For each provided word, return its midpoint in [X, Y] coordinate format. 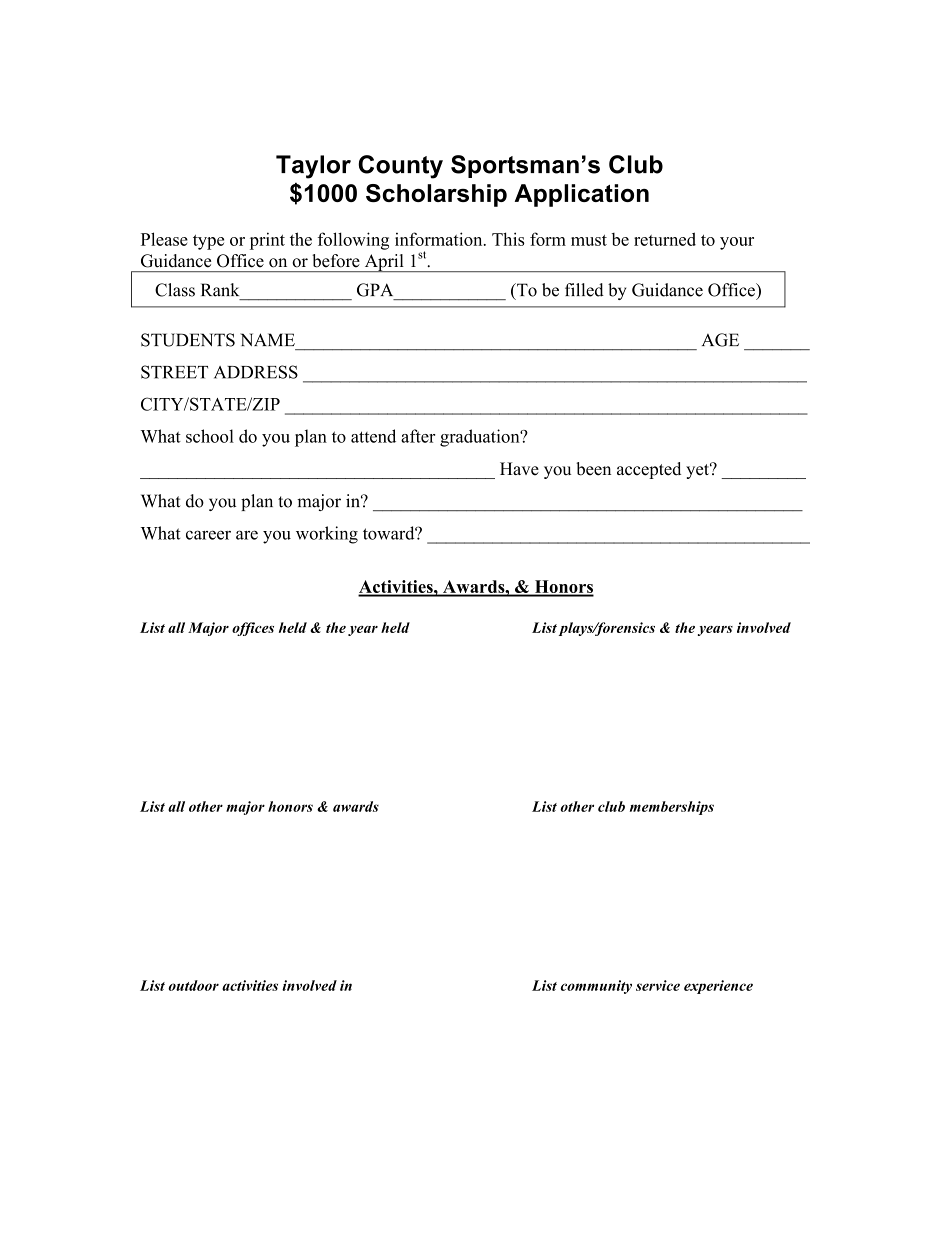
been [593, 469]
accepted [649, 470]
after [418, 436]
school [210, 436]
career [208, 535]
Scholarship [436, 195]
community [596, 987]
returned [665, 239]
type [208, 242]
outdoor [193, 985]
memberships [672, 808]
